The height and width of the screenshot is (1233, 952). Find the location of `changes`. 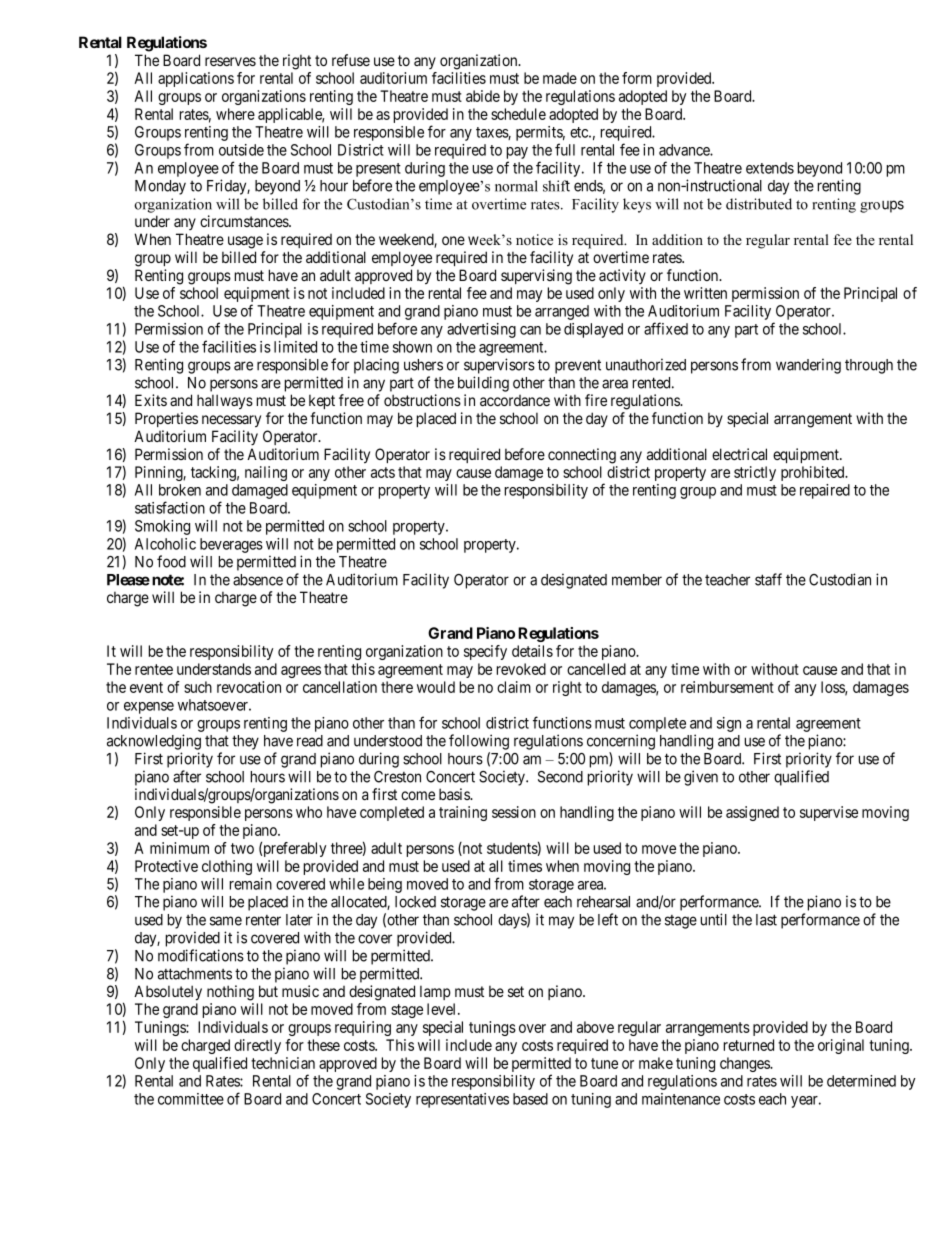

changes is located at coordinates (745, 1064).
